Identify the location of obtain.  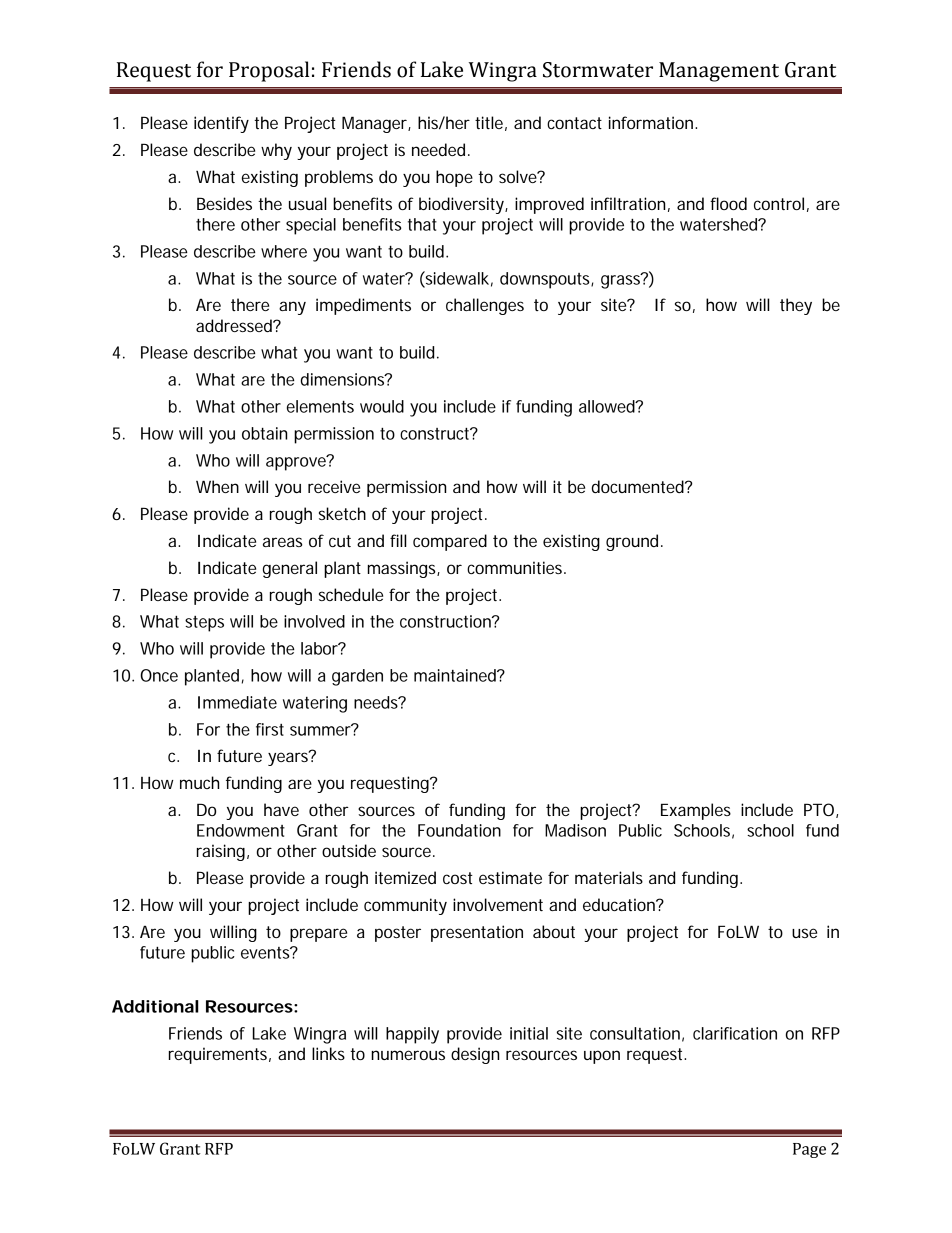
(264, 433).
